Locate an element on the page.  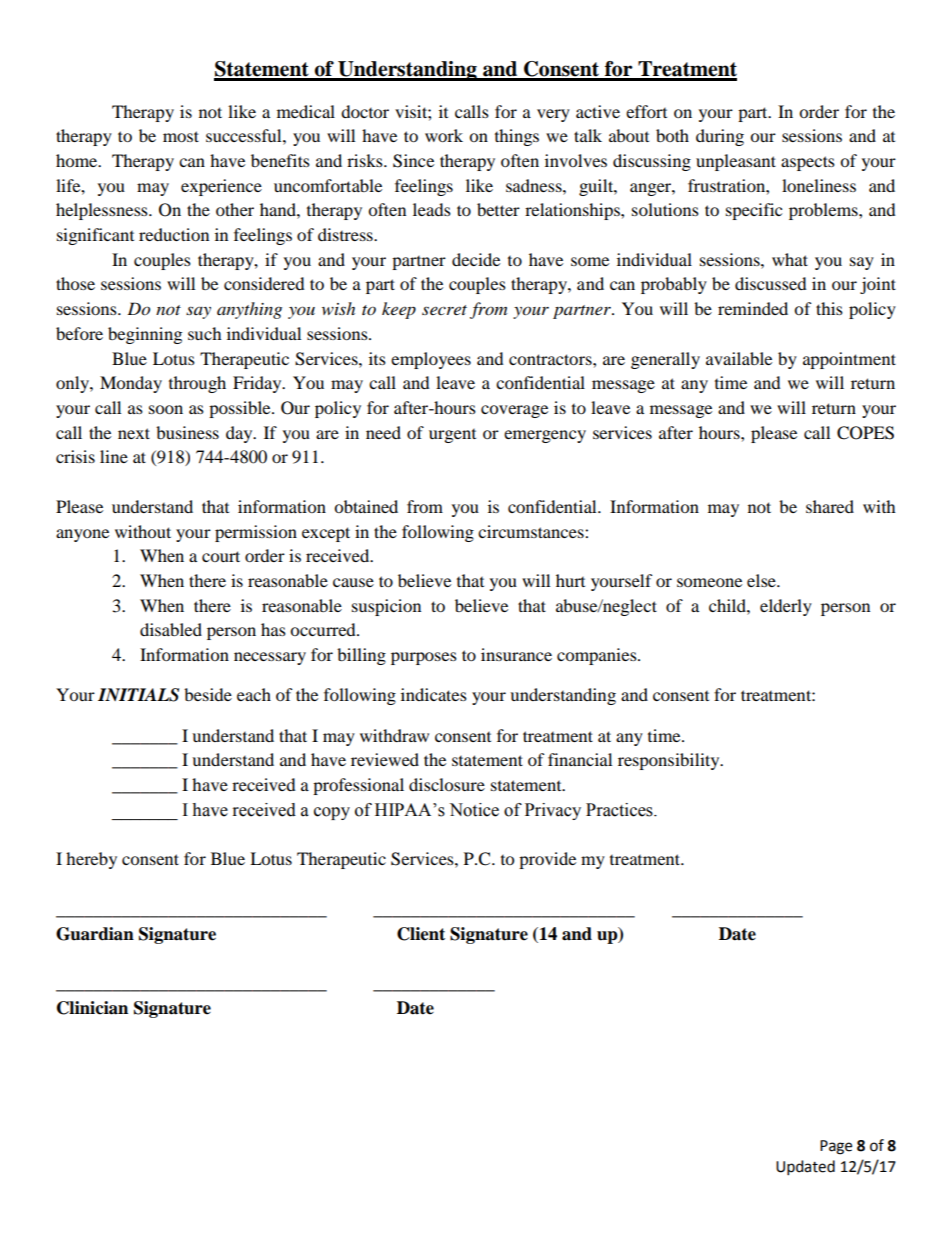
court is located at coordinates (221, 556).
